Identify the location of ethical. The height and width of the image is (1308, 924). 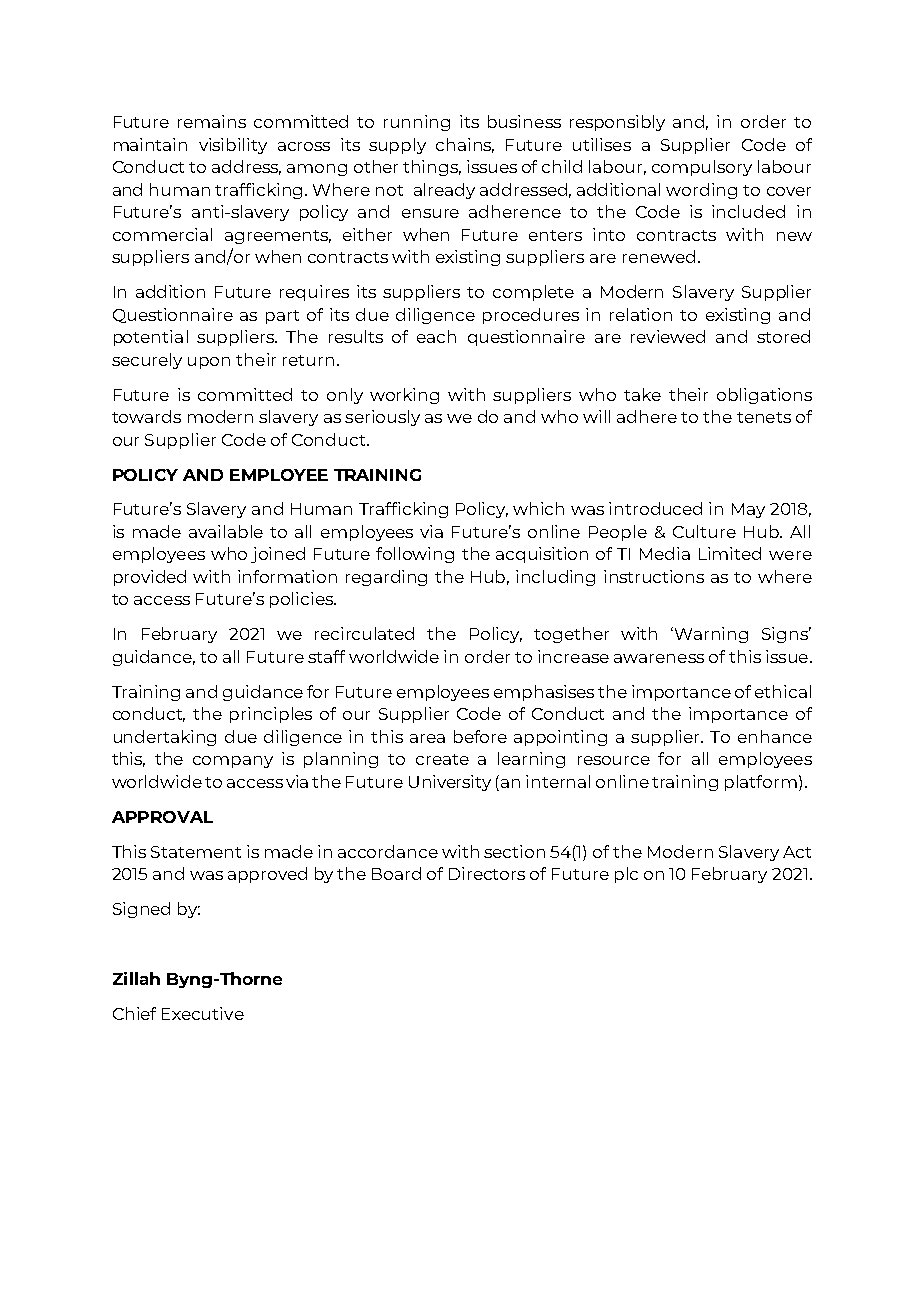
(783, 691).
